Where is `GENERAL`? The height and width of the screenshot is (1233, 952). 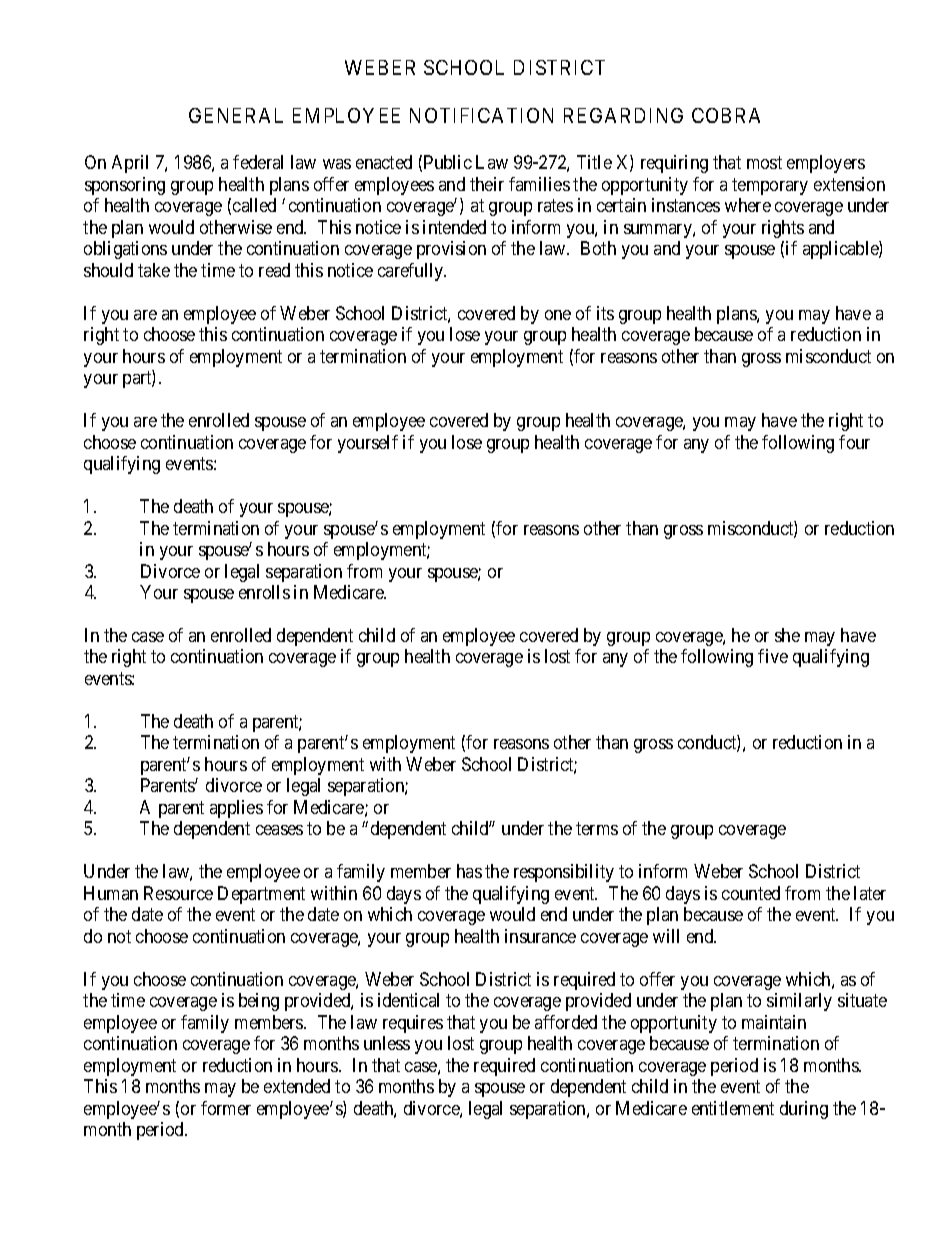
GENERAL is located at coordinates (236, 115).
